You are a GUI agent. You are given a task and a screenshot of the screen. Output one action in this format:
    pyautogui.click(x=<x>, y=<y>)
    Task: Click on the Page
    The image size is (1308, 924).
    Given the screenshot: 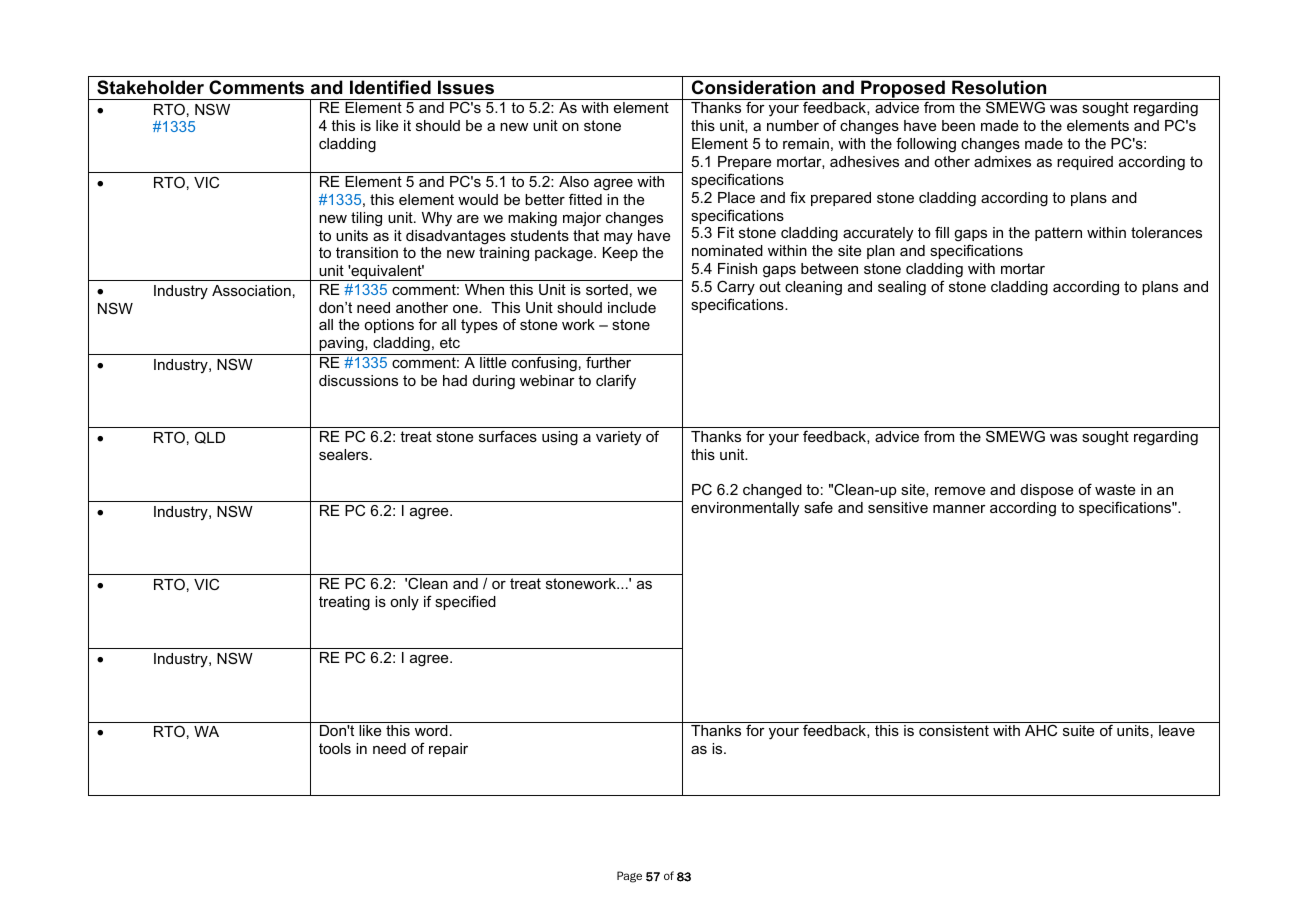 What is the action you would take?
    pyautogui.click(x=629, y=877)
